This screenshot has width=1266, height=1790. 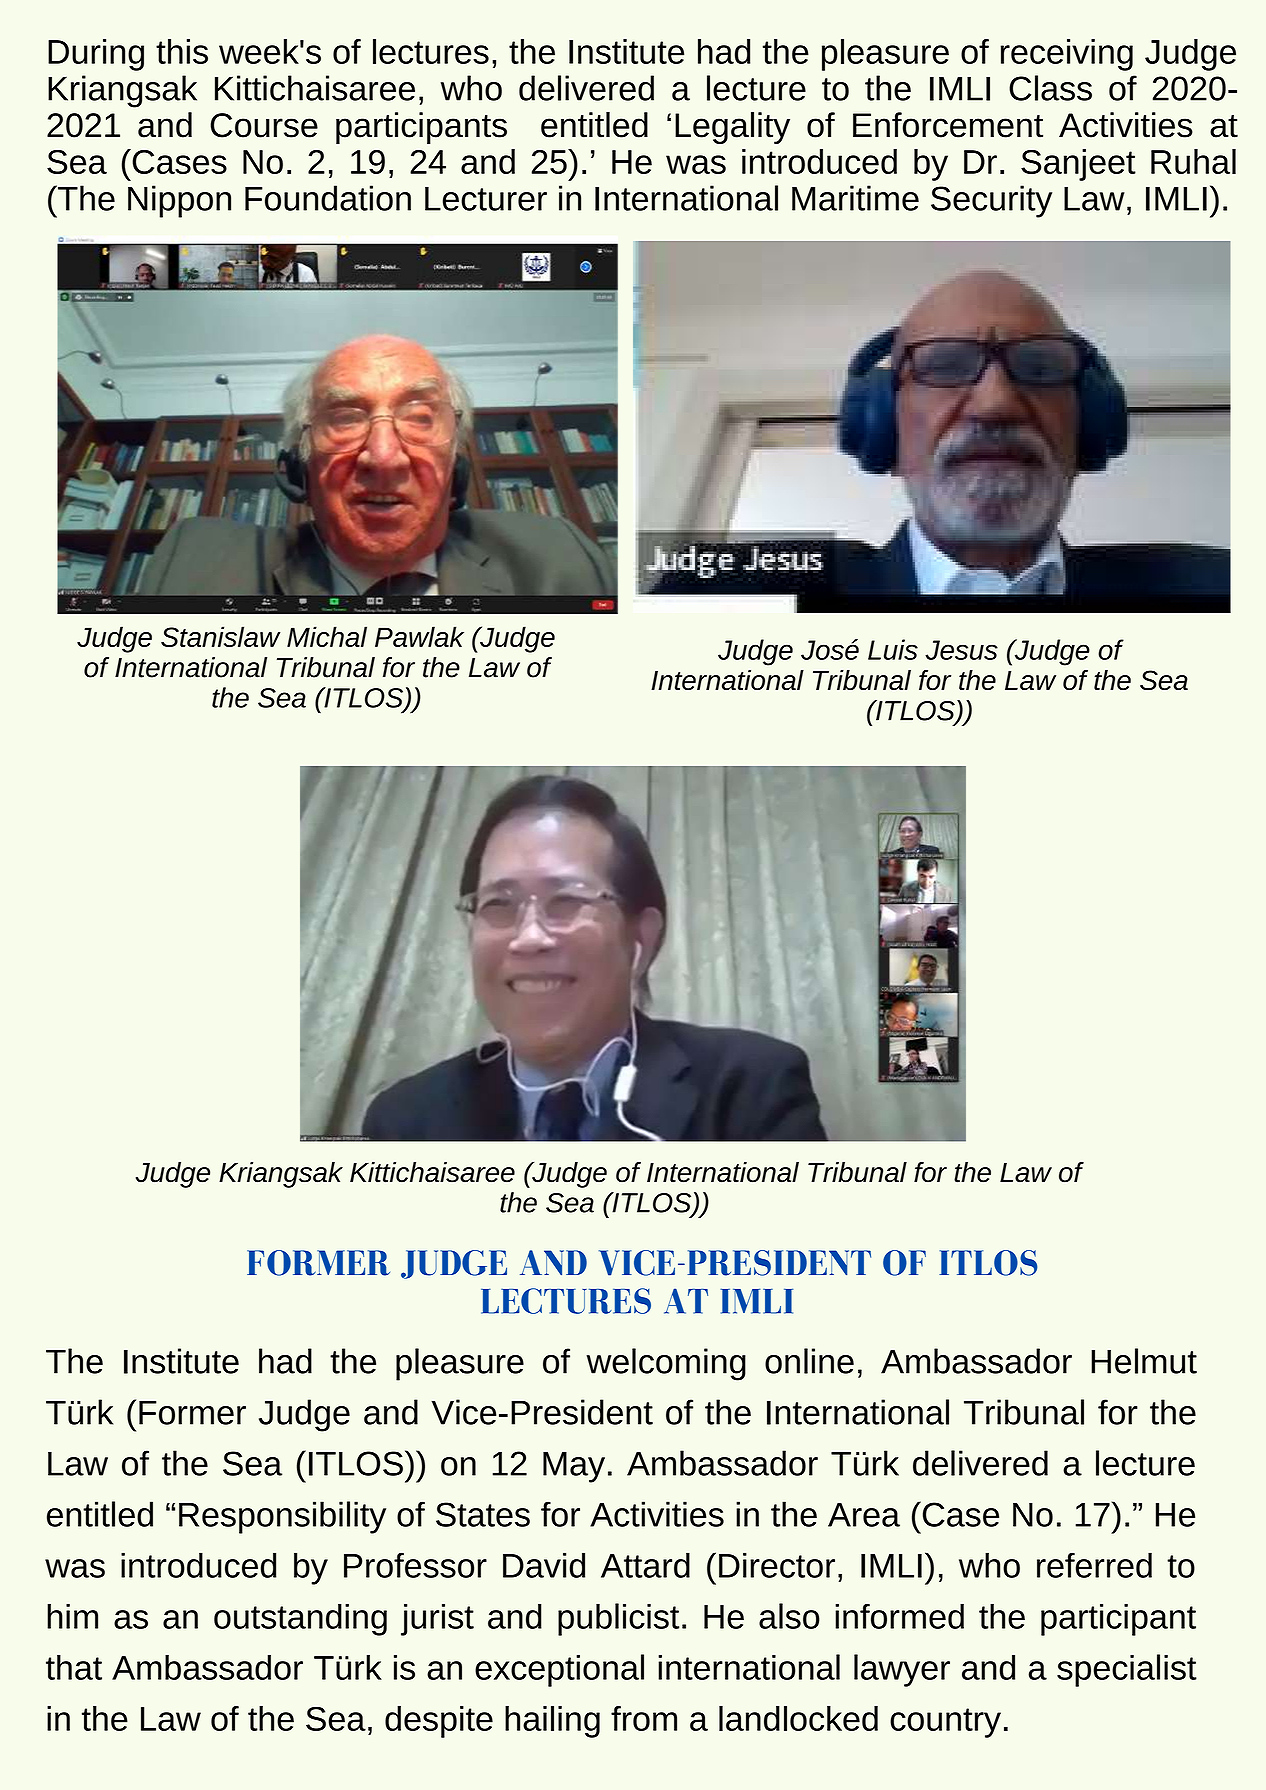 What do you see at coordinates (991, 201) in the screenshot?
I see `Security` at bounding box center [991, 201].
